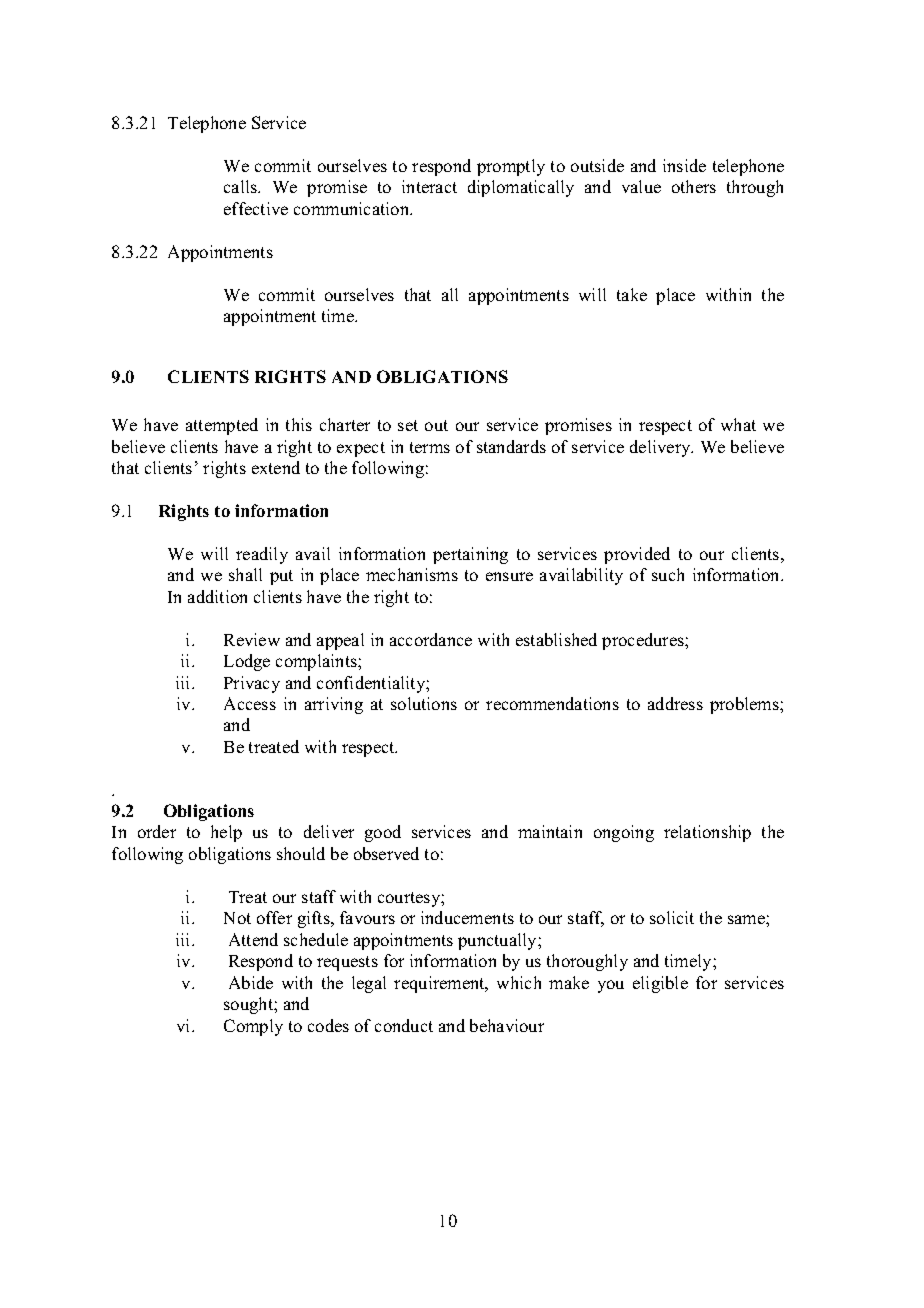 This document has width=924, height=1308. I want to click on good, so click(383, 833).
